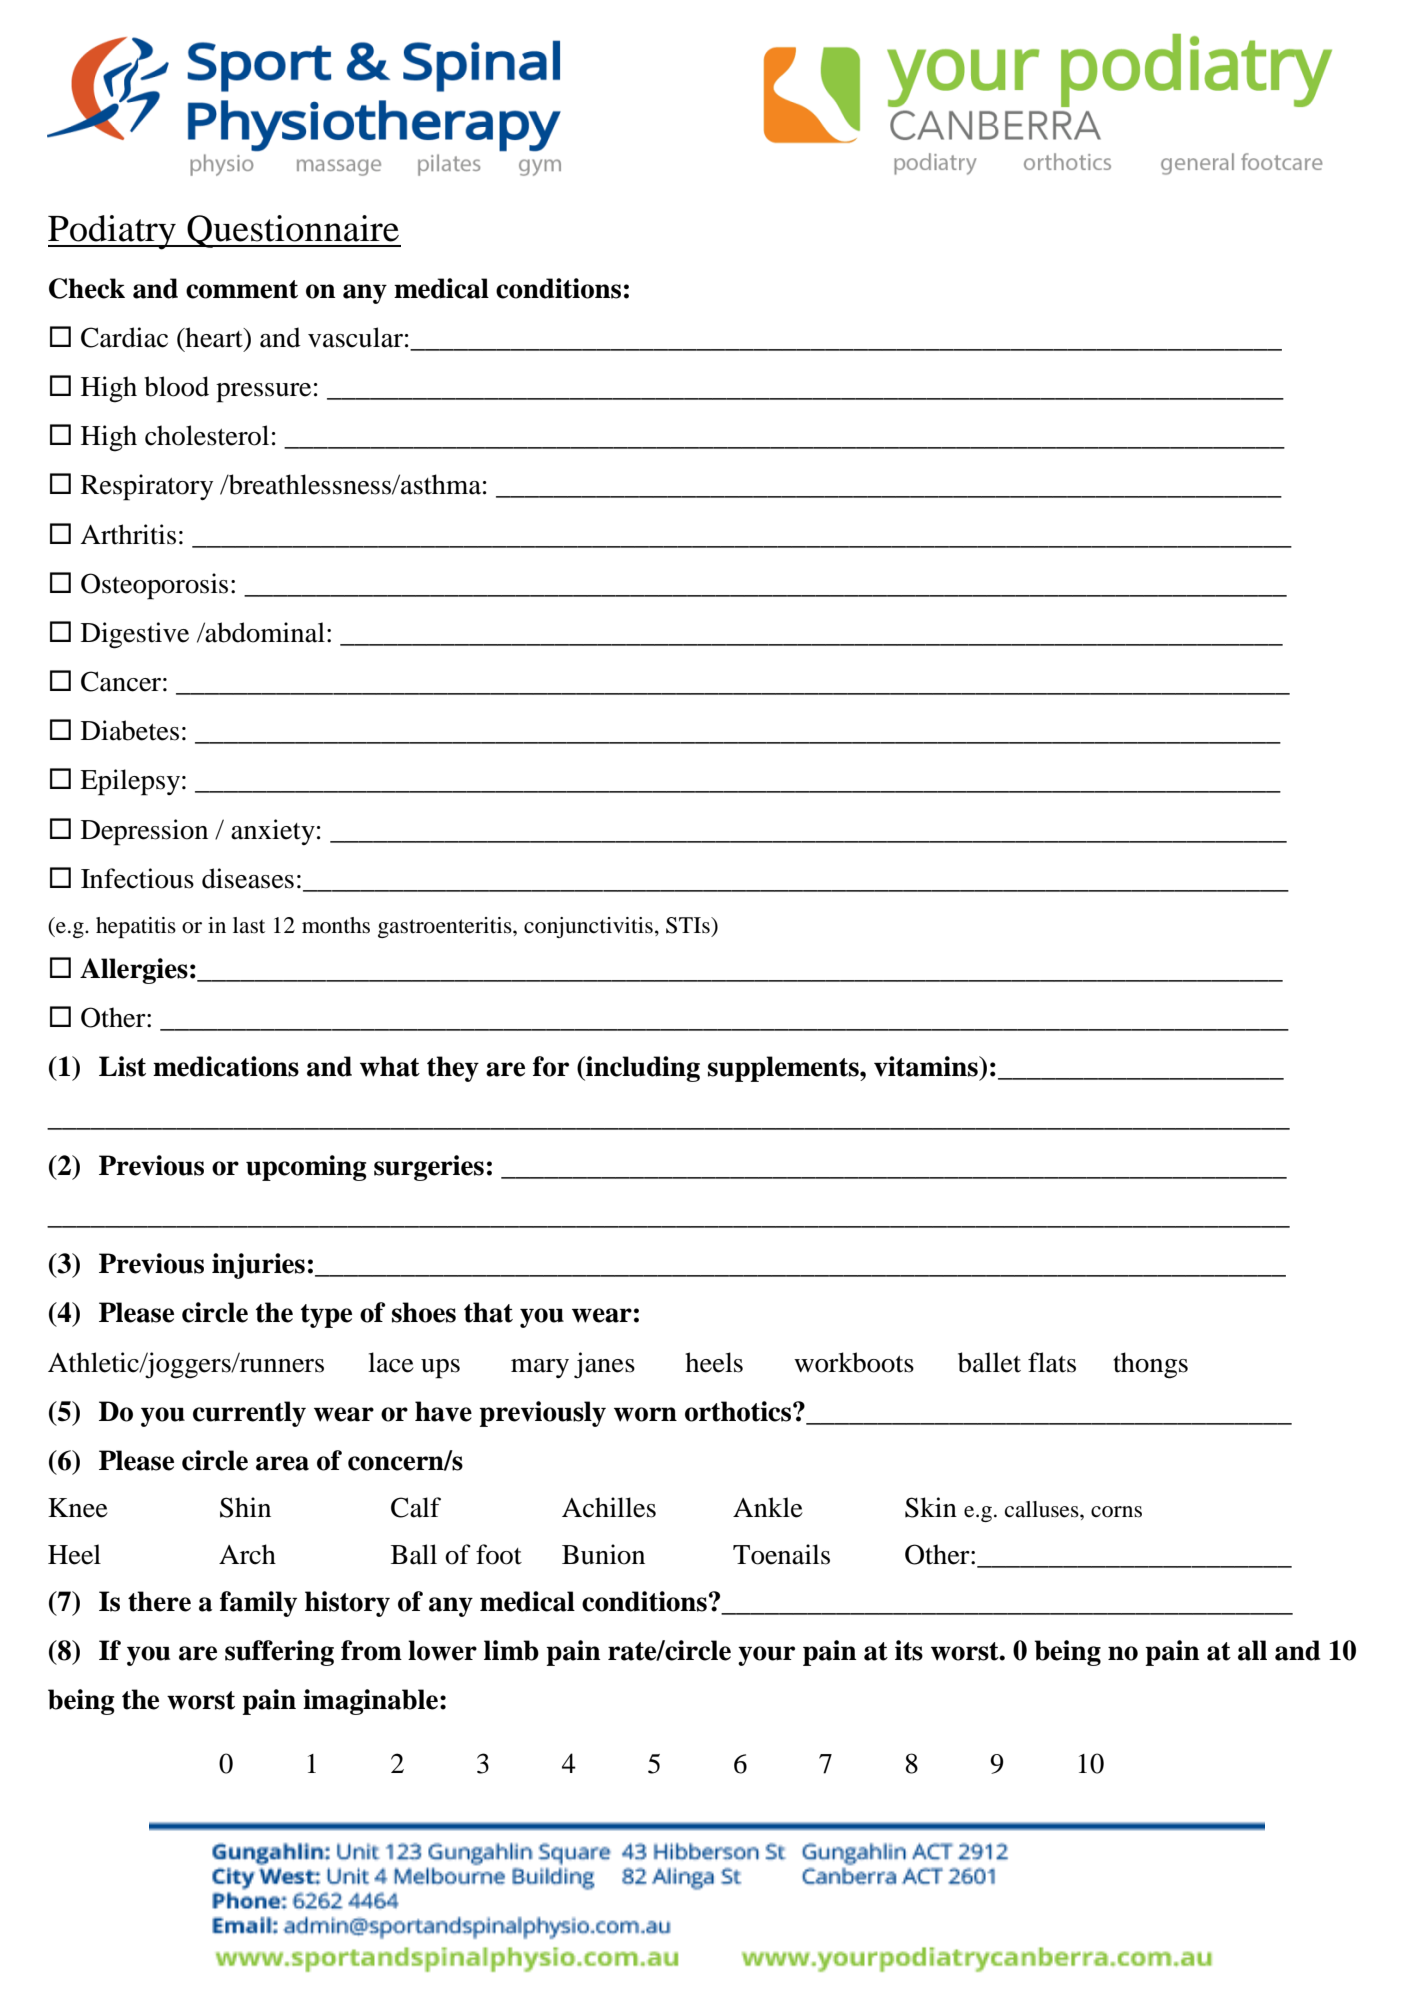 The image size is (1416, 2002). Describe the element at coordinates (642, 1069) in the image. I see `including` at that location.
